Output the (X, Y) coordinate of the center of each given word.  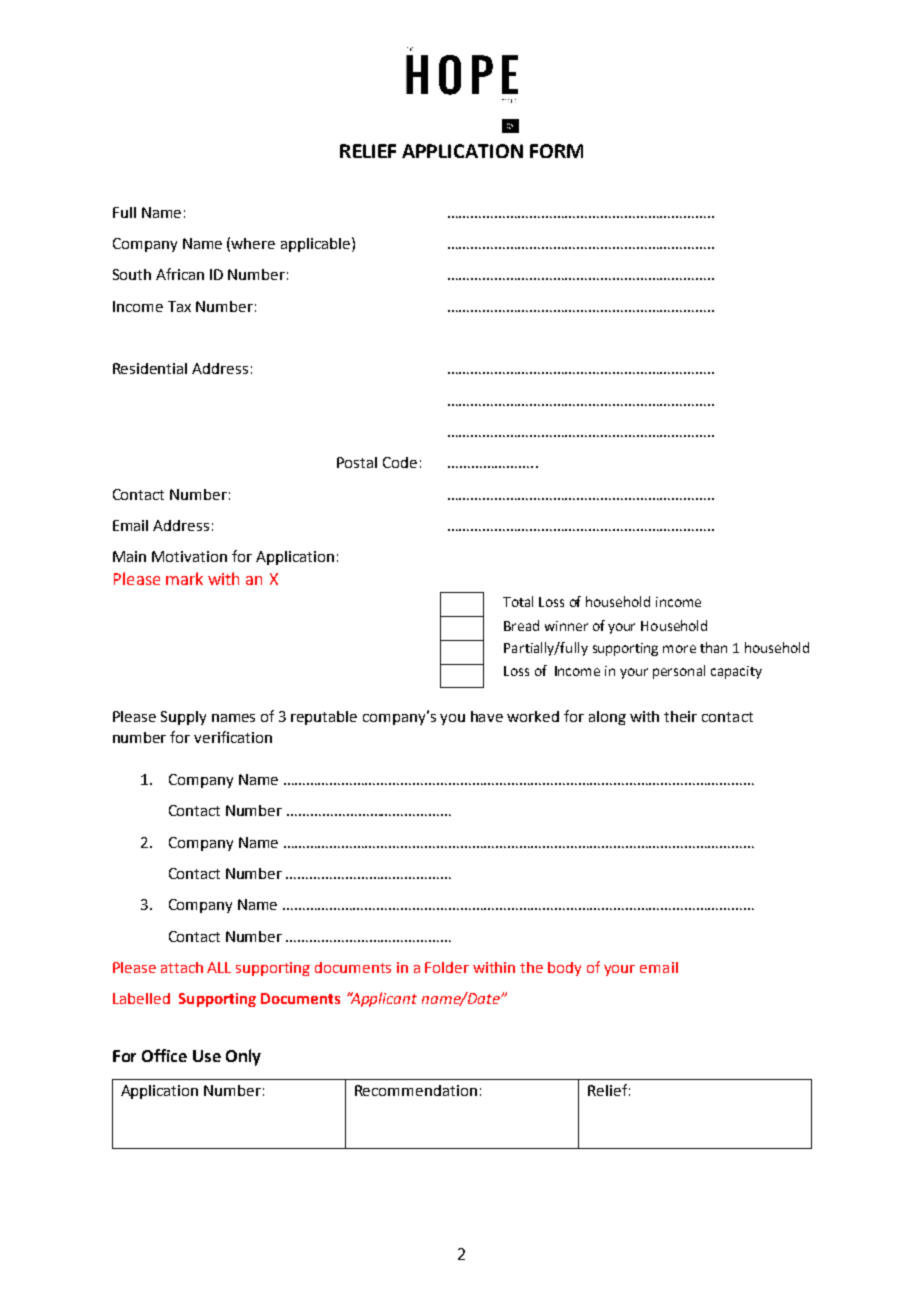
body (564, 969)
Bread (521, 625)
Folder (447, 967)
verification (233, 737)
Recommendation (416, 1090)
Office (164, 1055)
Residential (150, 368)
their (680, 716)
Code (400, 462)
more (679, 649)
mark (184, 578)
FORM (556, 151)
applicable (317, 244)
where (253, 243)
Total (518, 601)
